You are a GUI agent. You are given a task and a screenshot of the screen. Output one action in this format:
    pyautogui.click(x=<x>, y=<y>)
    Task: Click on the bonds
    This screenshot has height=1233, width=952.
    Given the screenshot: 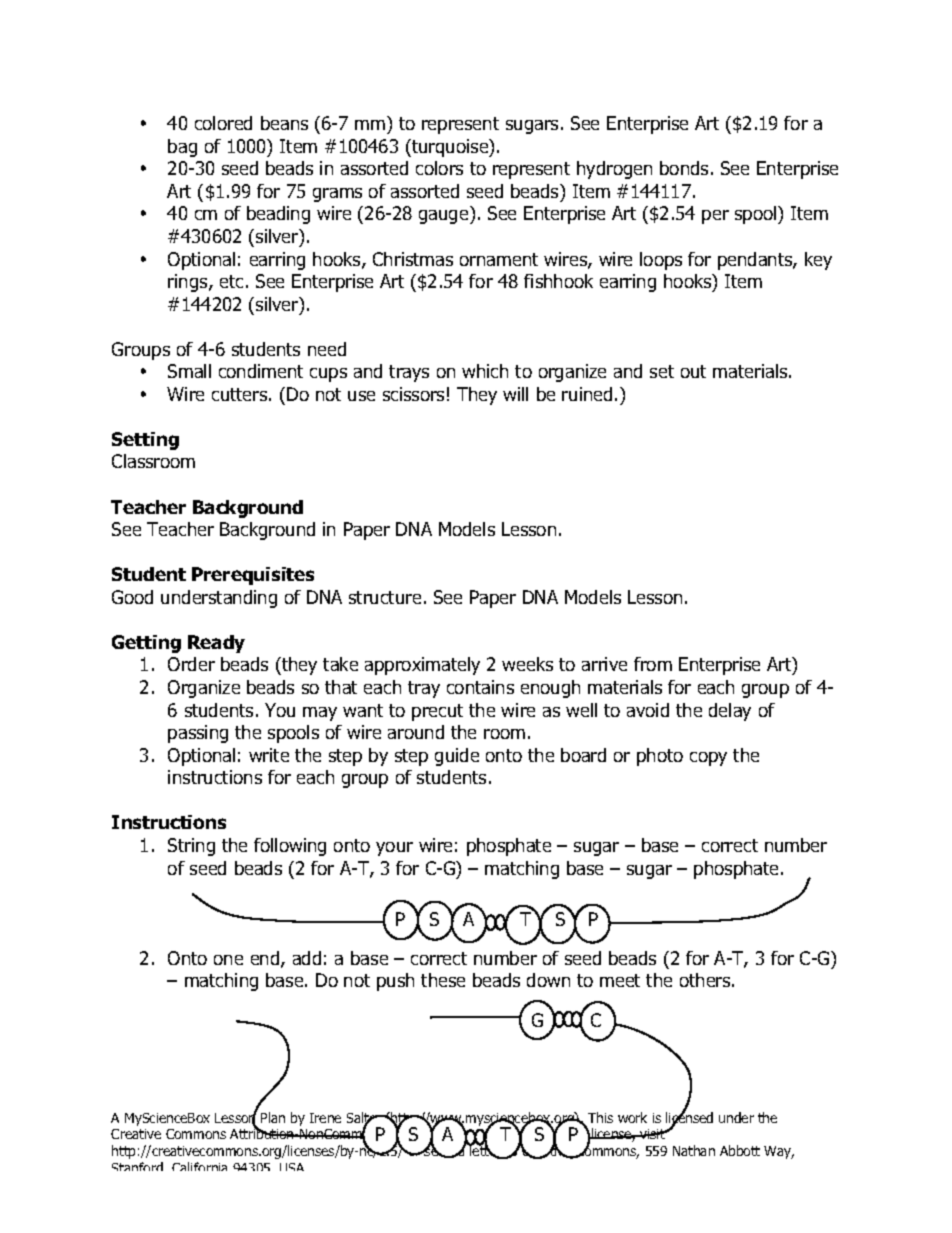 What is the action you would take?
    pyautogui.click(x=684, y=168)
